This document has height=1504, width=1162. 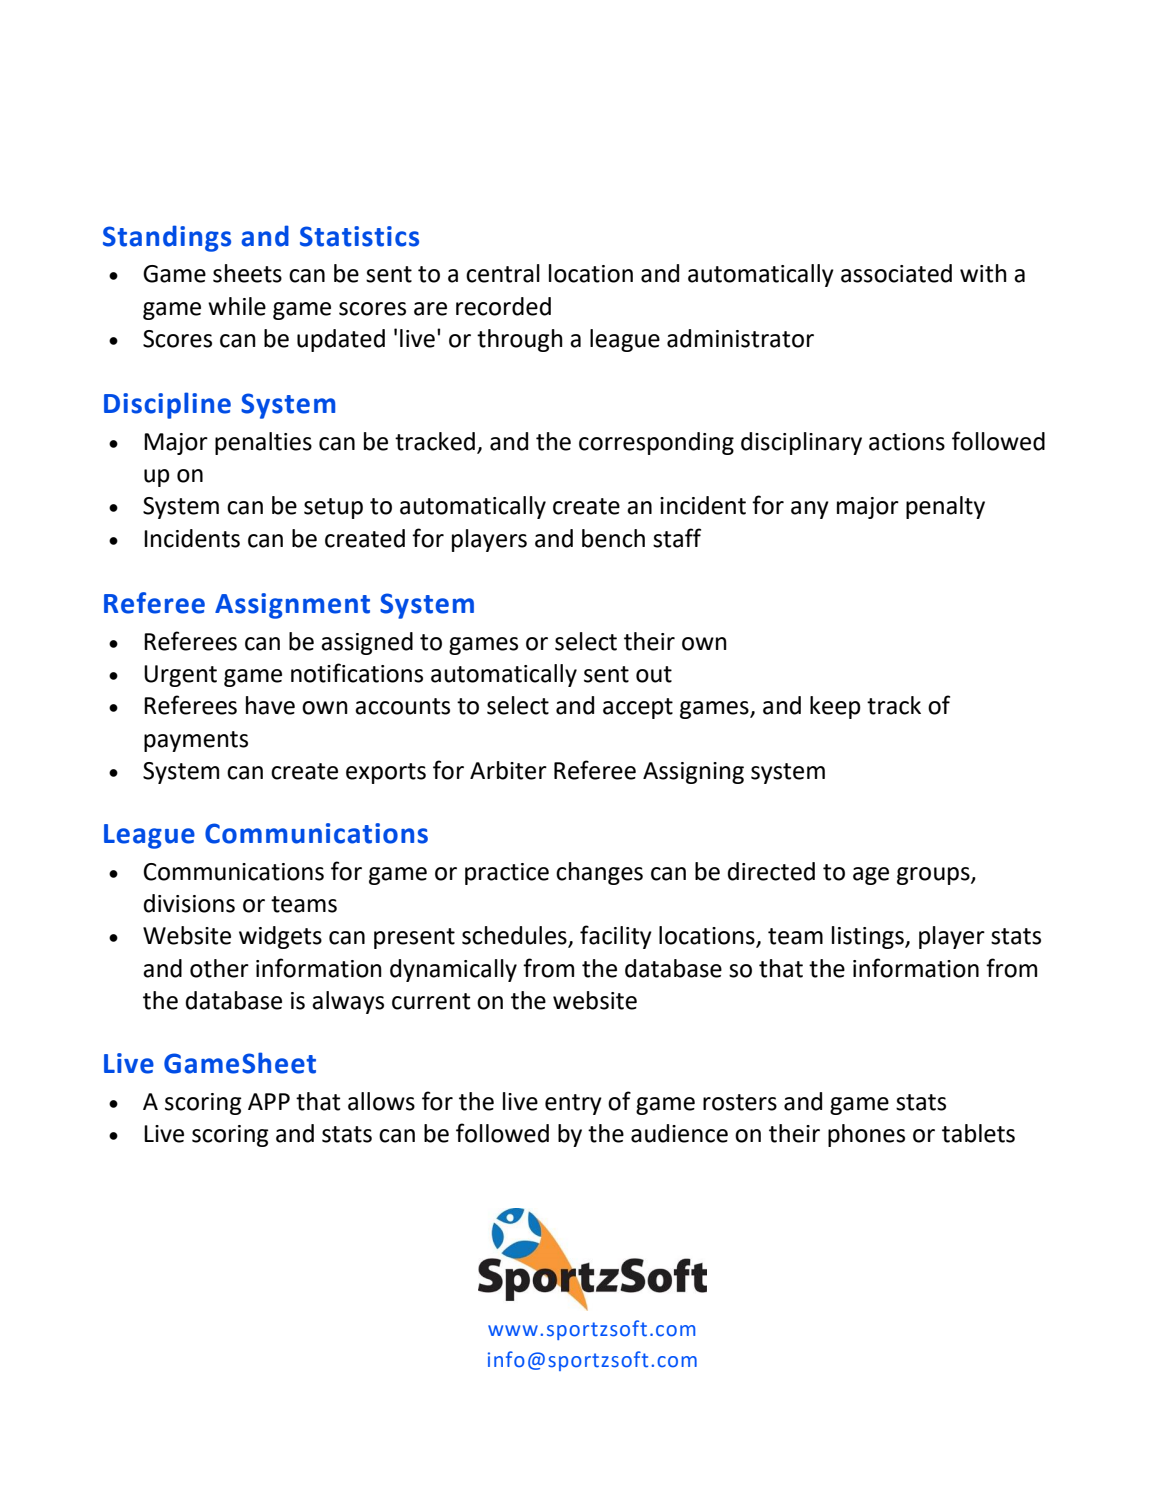 What do you see at coordinates (503, 273) in the document?
I see `central` at bounding box center [503, 273].
